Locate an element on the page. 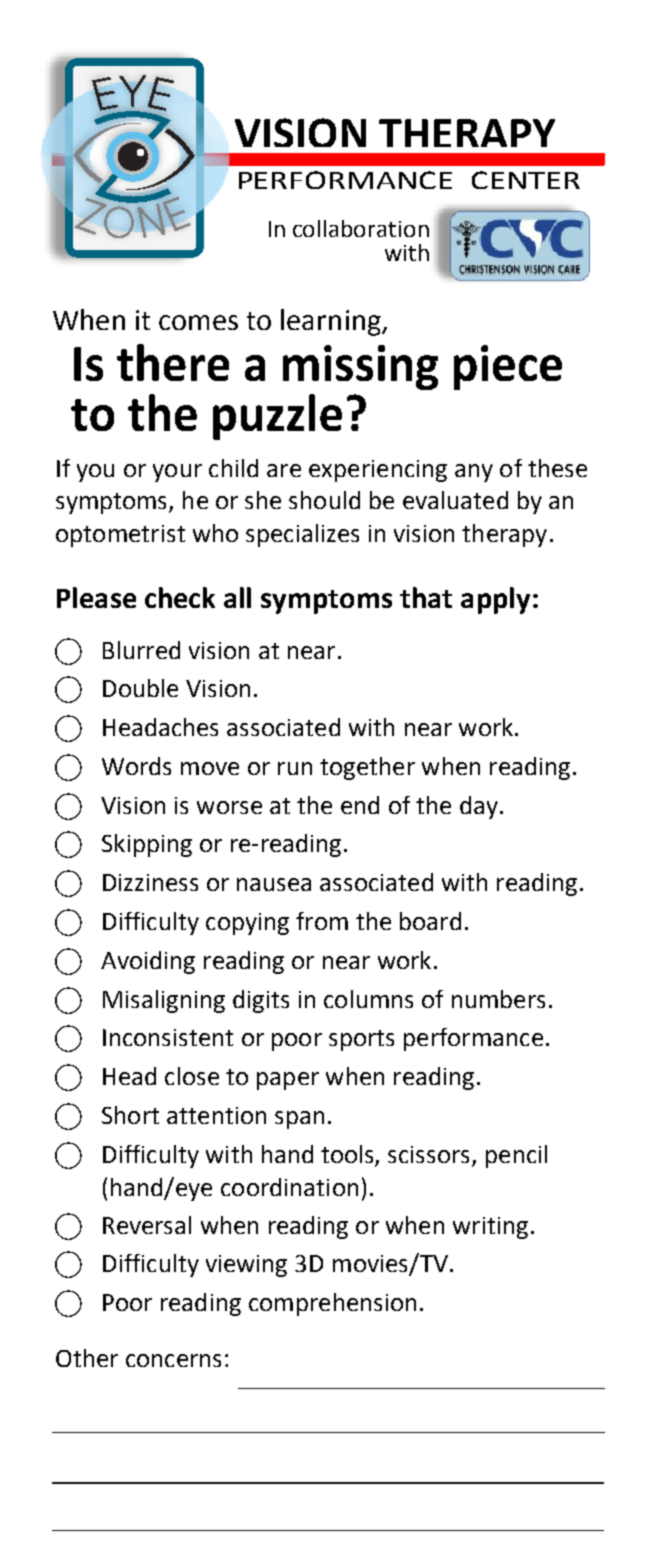 The height and width of the page is (1568, 645). sports is located at coordinates (361, 1040).
